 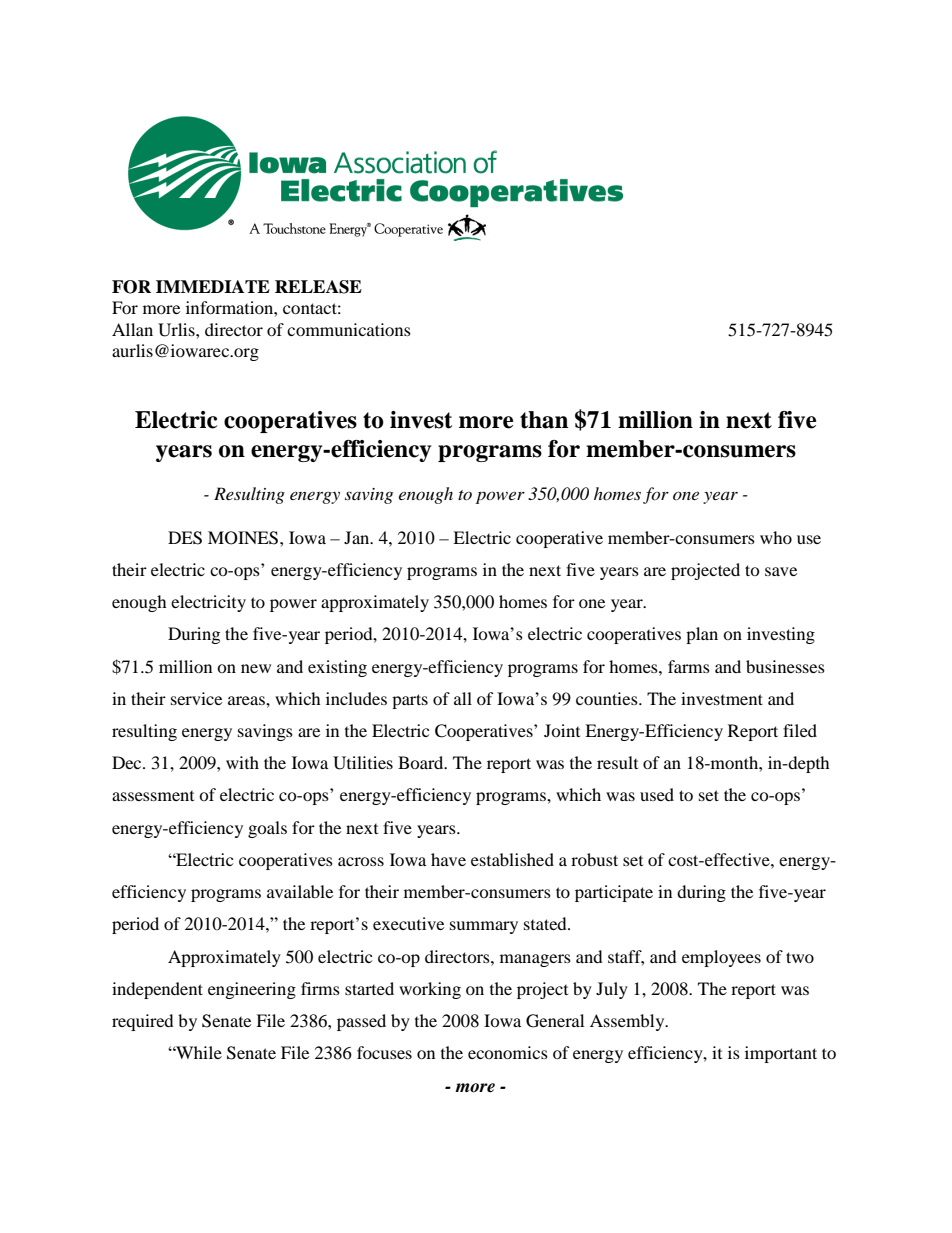 I want to click on than, so click(x=544, y=420).
